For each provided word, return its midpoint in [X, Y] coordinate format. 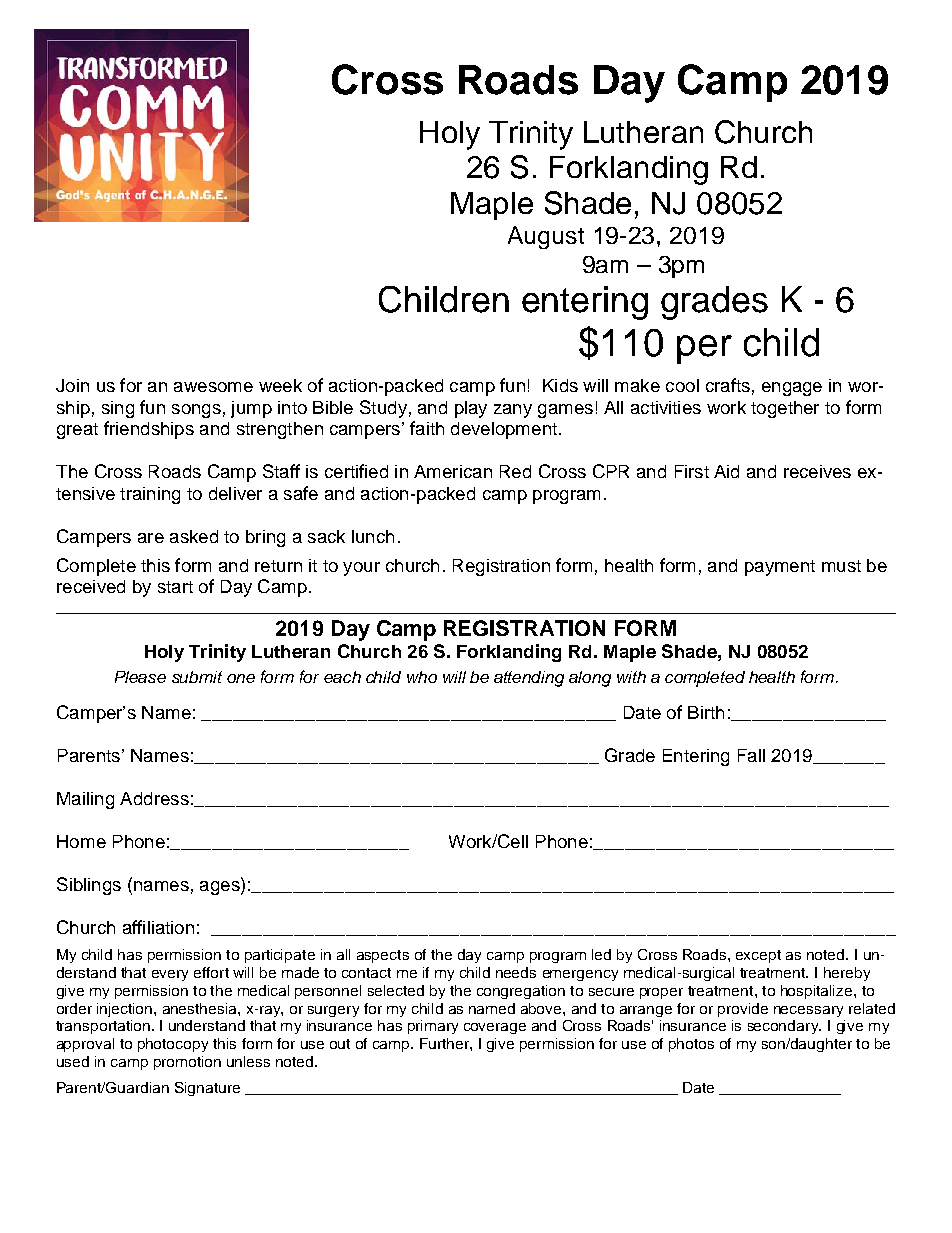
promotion [187, 1063]
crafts [728, 385]
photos [691, 1045]
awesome [213, 387]
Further [445, 1043]
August [546, 237]
